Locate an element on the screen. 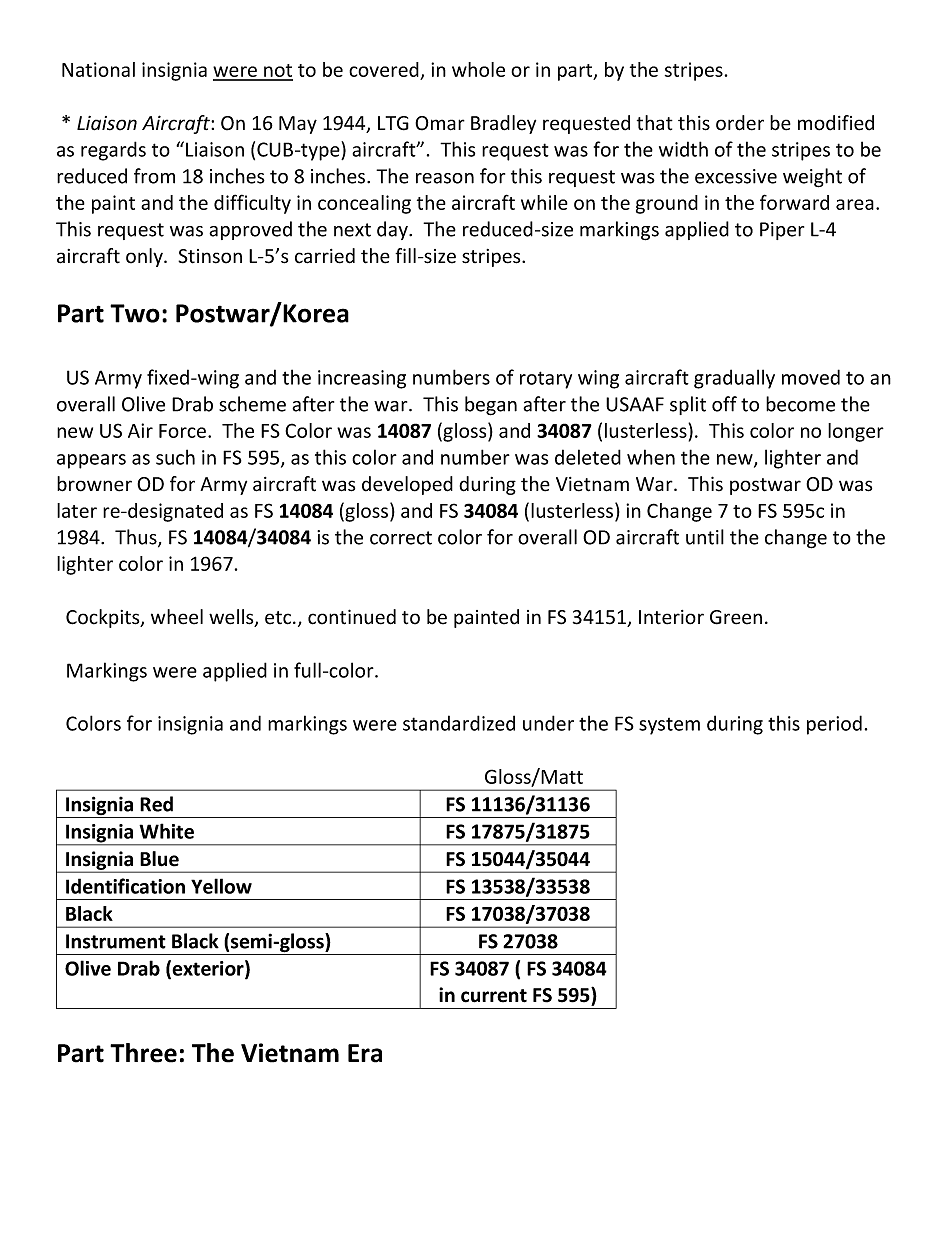  order is located at coordinates (740, 123).
